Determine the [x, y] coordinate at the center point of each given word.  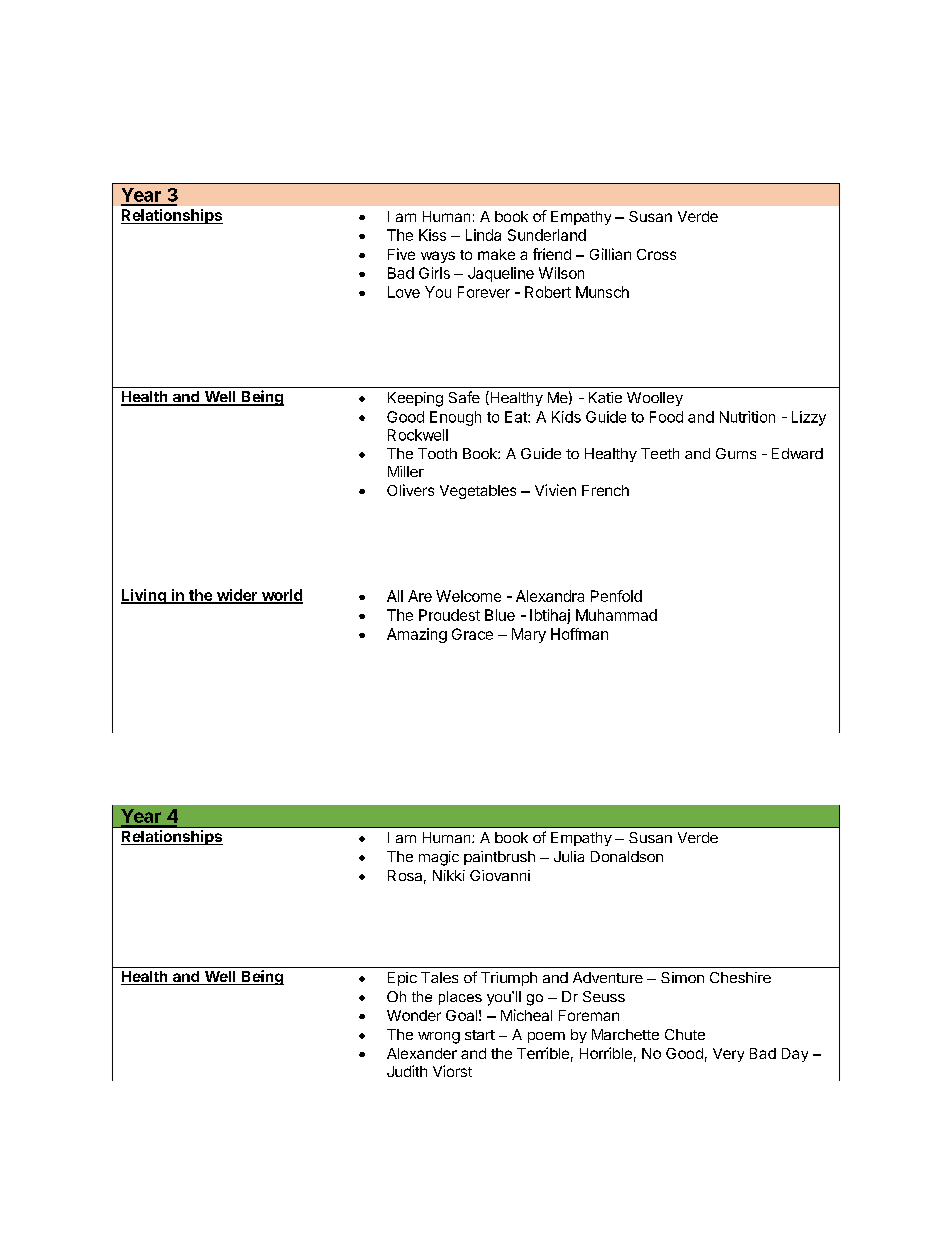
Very [728, 1055]
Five [401, 254]
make [496, 254]
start [480, 1035]
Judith [407, 1071]
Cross [656, 254]
